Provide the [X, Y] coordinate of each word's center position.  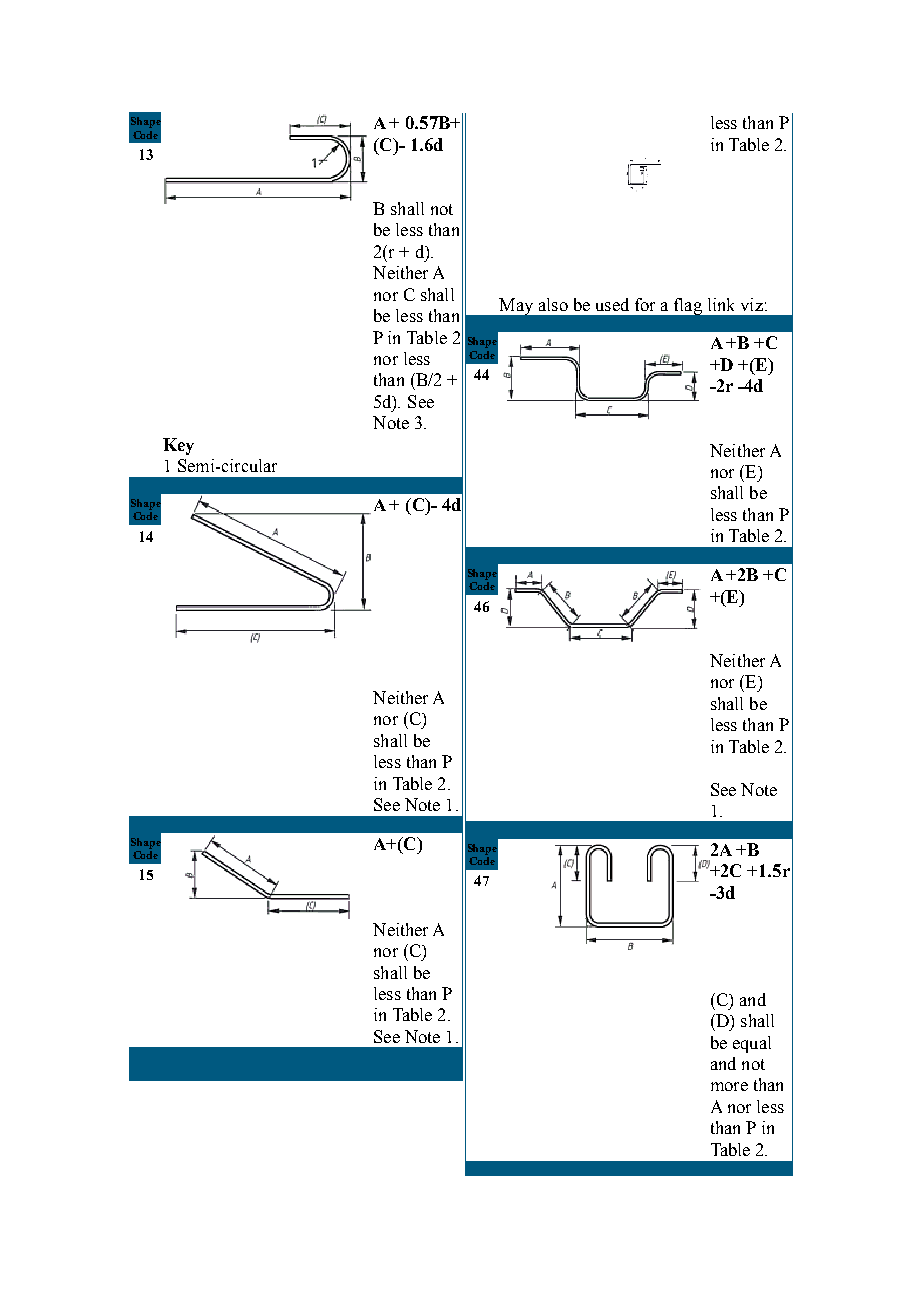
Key [178, 446]
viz [752, 304]
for [645, 304]
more [729, 1086]
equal [752, 1044]
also [553, 304]
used [612, 304]
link [721, 304]
